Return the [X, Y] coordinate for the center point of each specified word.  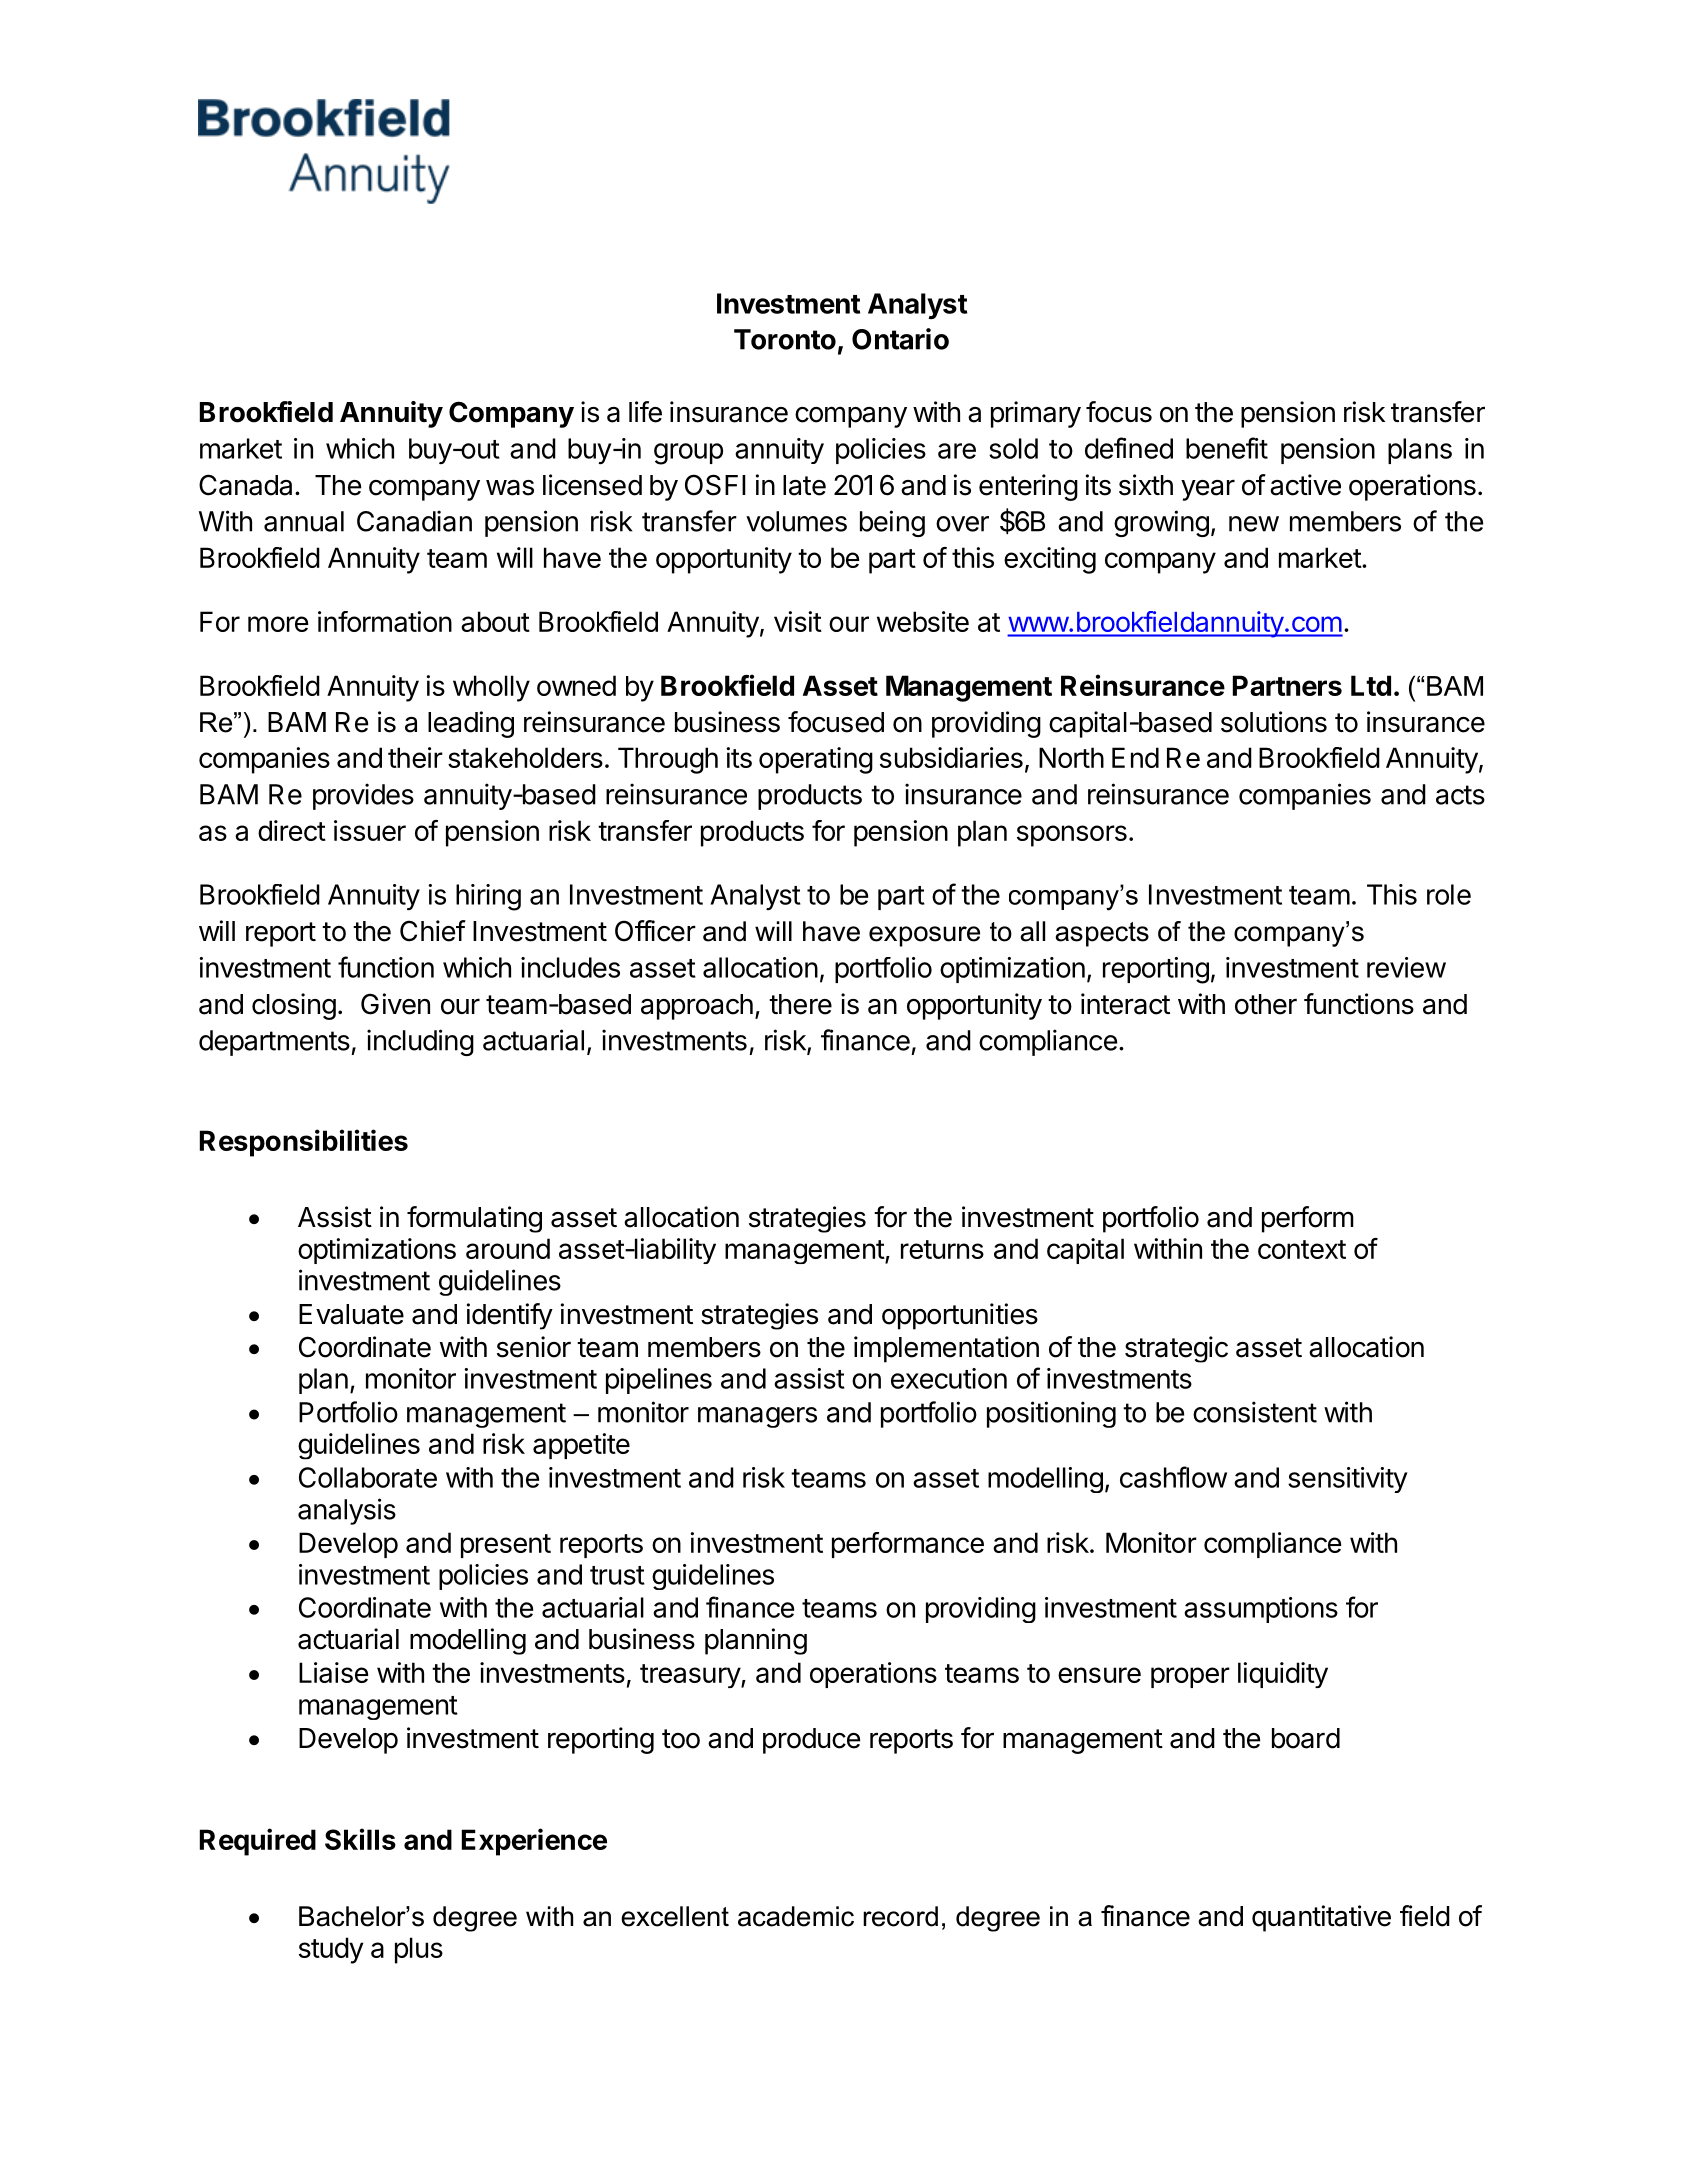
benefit [1227, 448]
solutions [1274, 722]
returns [942, 1249]
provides [363, 796]
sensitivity [1348, 1480]
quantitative [1321, 1918]
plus [419, 1950]
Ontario [900, 339]
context [1302, 1249]
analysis [347, 1511]
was [510, 488]
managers [757, 1417]
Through [668, 760]
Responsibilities [304, 1143]
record [900, 1916]
